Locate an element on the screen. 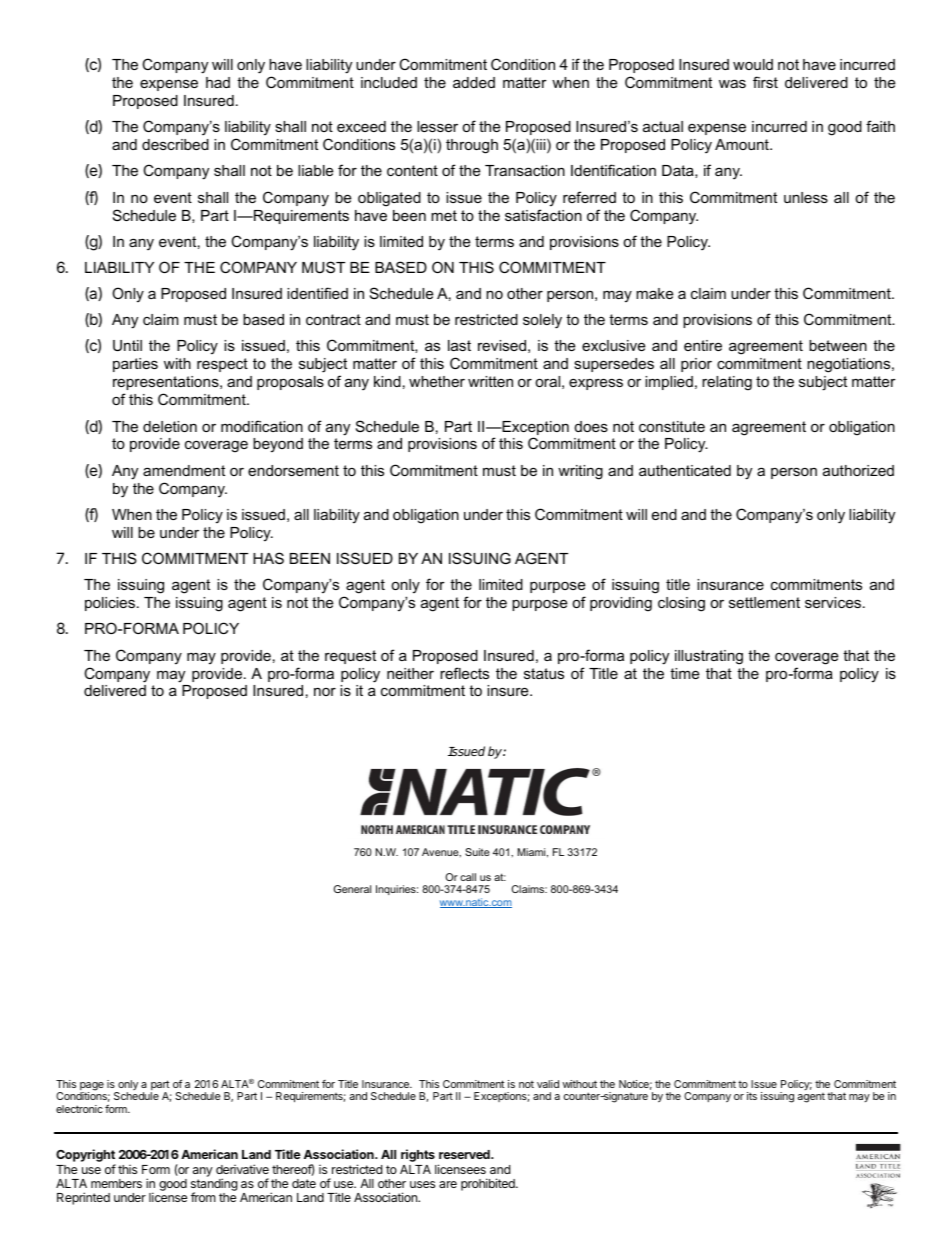 The height and width of the screenshot is (1233, 952). reflects is located at coordinates (464, 673).
